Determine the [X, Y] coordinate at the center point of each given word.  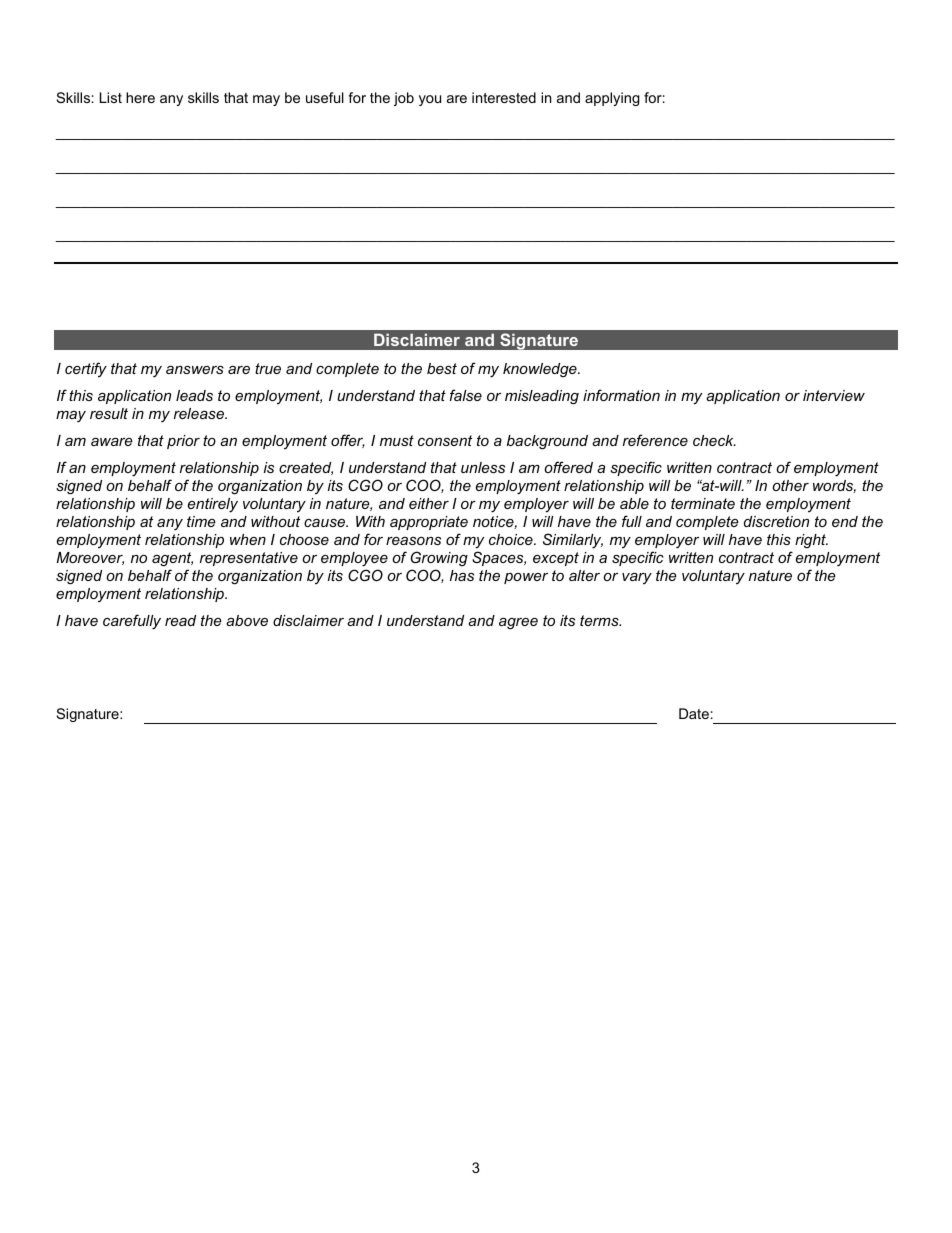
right [811, 541]
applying [612, 99]
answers [195, 370]
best [442, 368]
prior [183, 442]
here [140, 97]
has [462, 575]
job [404, 99]
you [430, 100]
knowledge [541, 370]
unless [483, 467]
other [790, 485]
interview [834, 395]
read [180, 620]
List [111, 97]
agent [172, 559]
